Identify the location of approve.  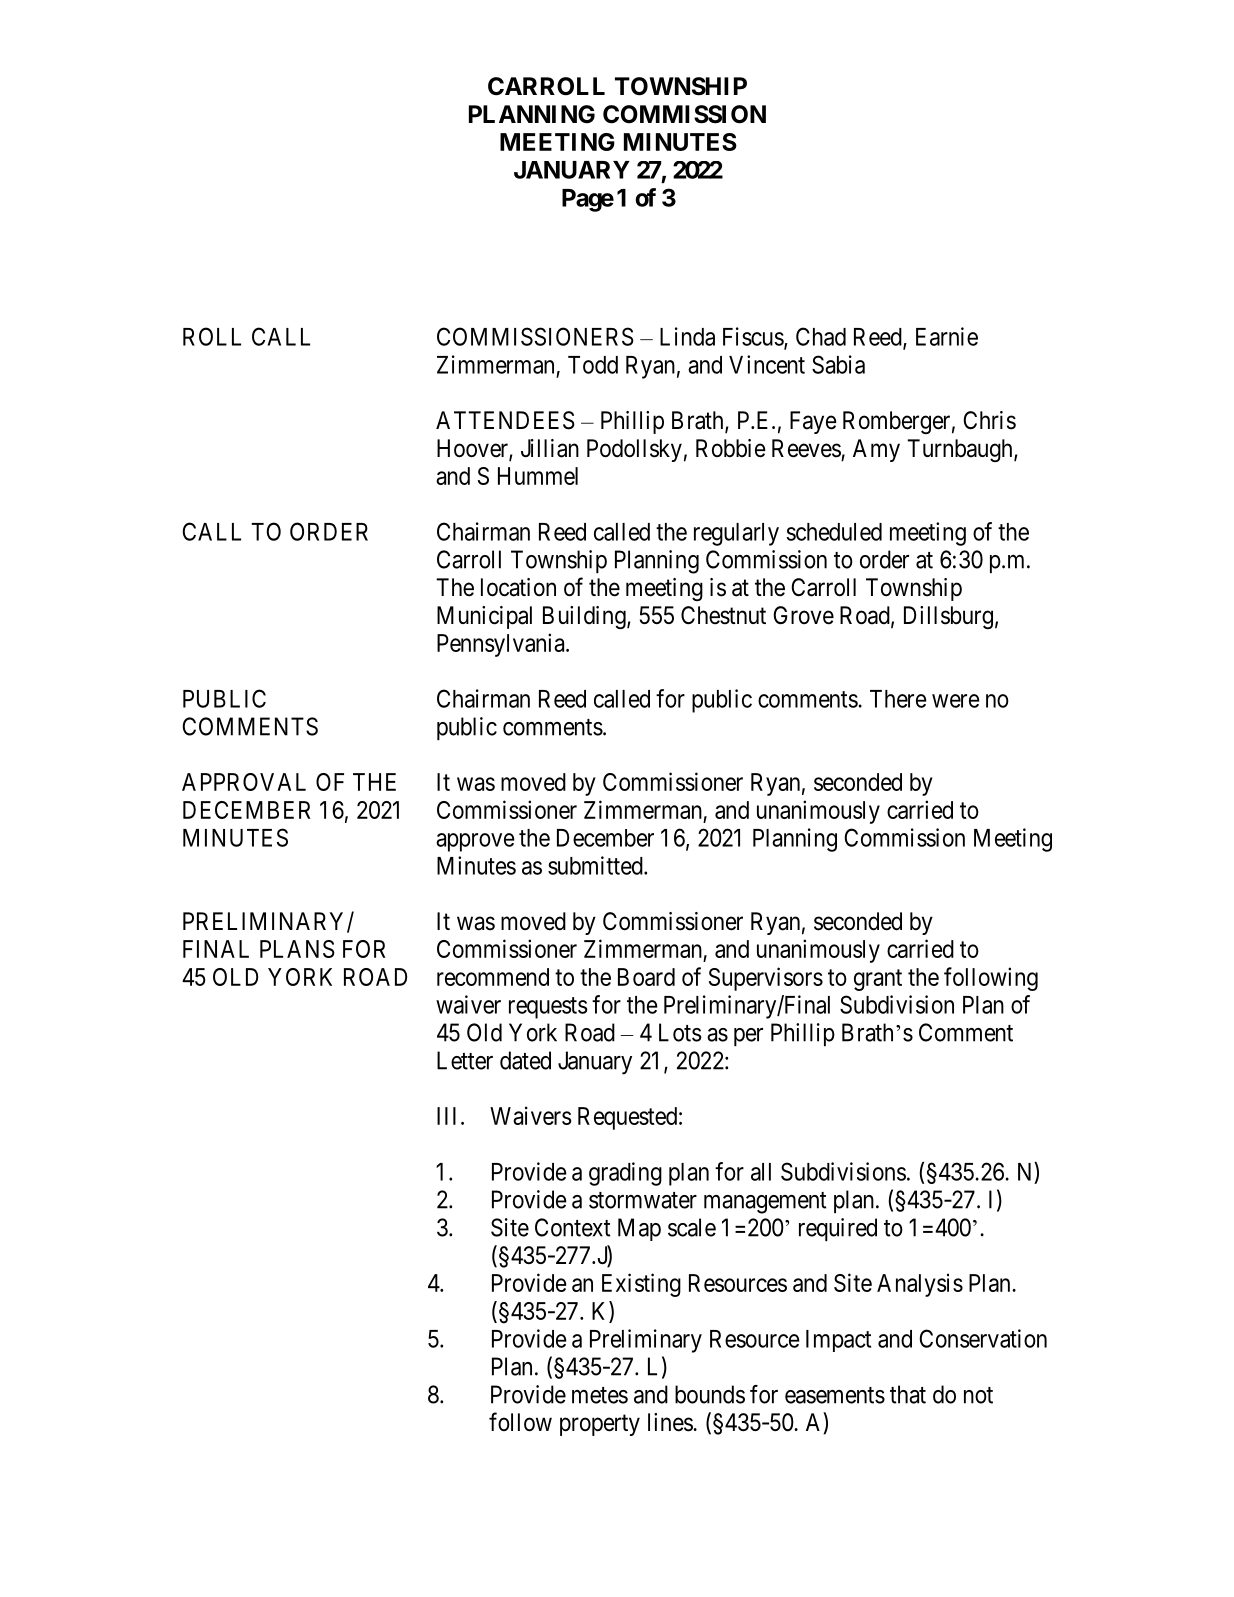
(475, 842).
